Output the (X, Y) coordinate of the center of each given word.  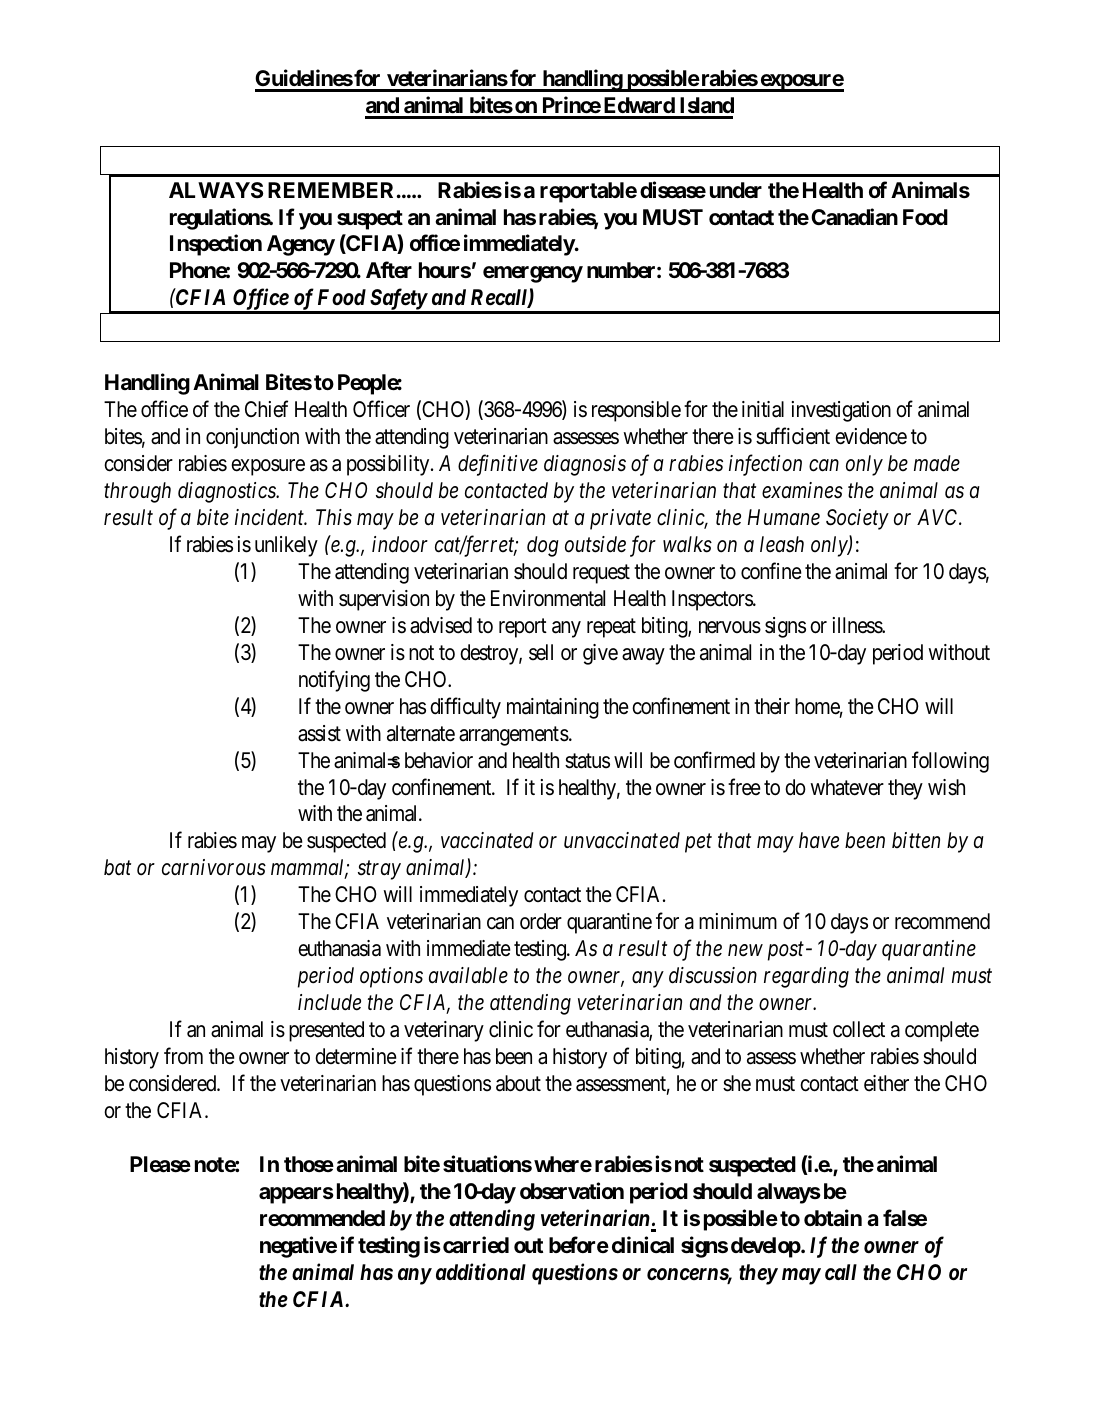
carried (476, 1245)
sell (541, 652)
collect (859, 1029)
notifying (334, 681)
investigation (841, 411)
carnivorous (214, 867)
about (518, 1083)
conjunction (252, 438)
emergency (533, 274)
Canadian (854, 217)
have (819, 840)
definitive (498, 465)
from (183, 1056)
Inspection (216, 245)
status (587, 761)
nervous (730, 627)
